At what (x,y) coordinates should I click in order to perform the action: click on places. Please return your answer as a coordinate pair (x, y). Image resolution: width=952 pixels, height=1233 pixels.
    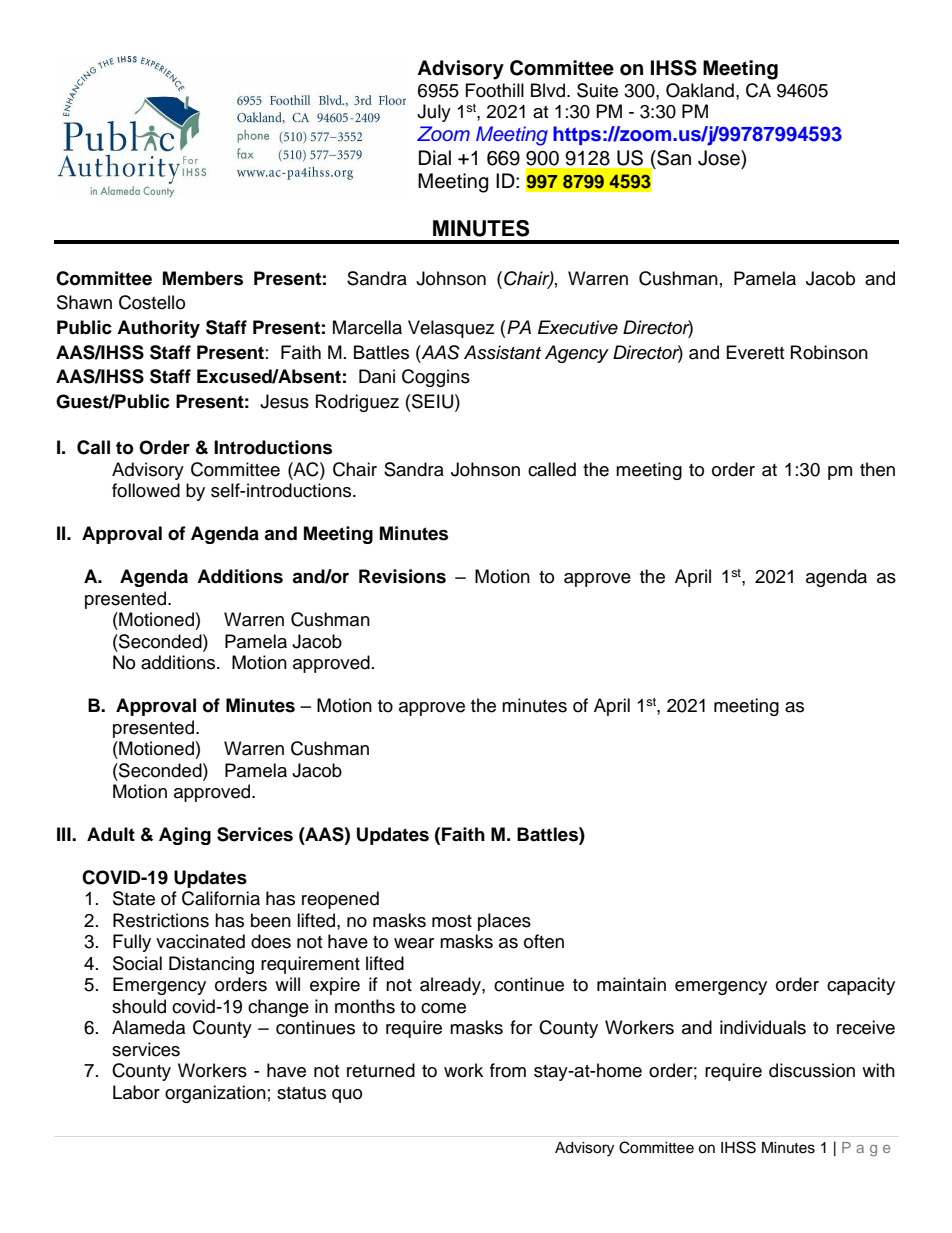
    Looking at the image, I should click on (504, 922).
